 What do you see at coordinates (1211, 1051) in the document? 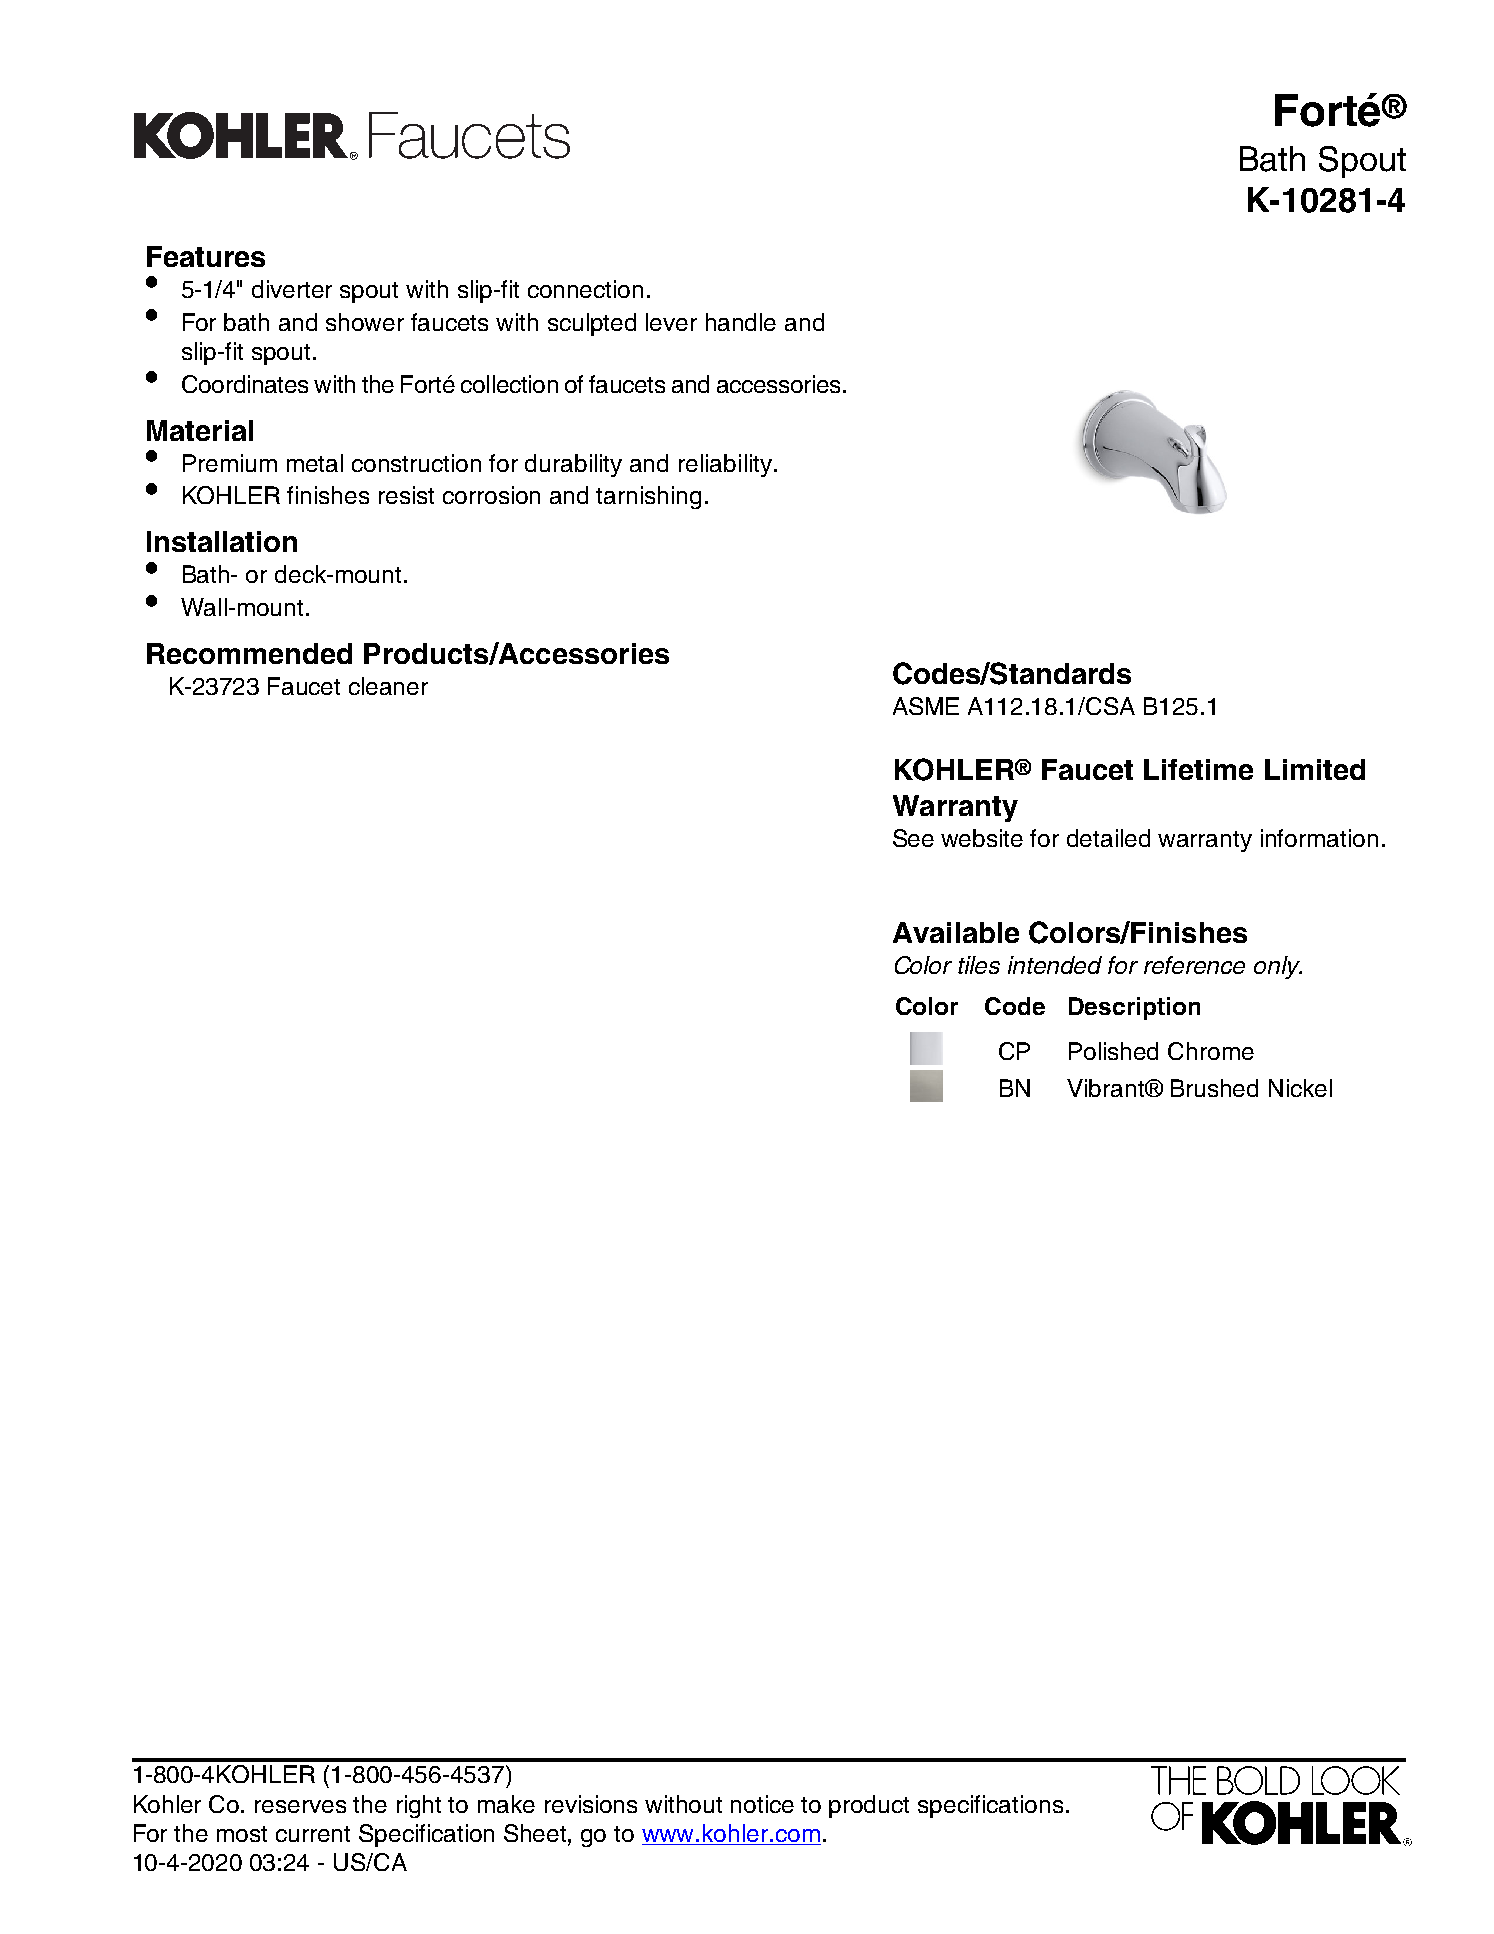
I see `Chrome` at bounding box center [1211, 1051].
